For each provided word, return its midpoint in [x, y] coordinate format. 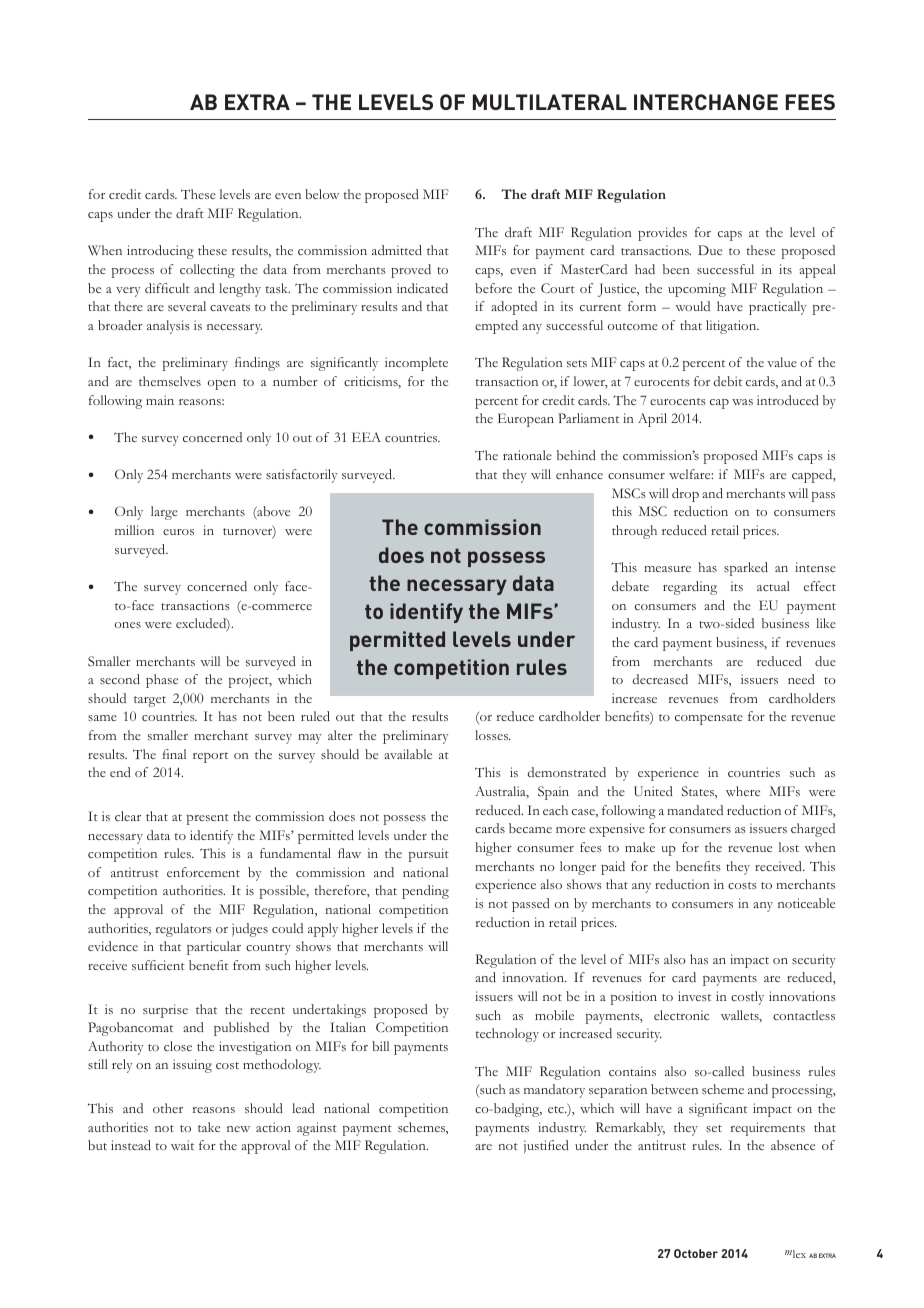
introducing [160, 252]
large [164, 513]
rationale [527, 455]
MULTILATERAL [550, 102]
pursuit [429, 855]
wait [182, 1145]
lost [789, 847]
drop [685, 495]
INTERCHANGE [706, 102]
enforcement [203, 872]
